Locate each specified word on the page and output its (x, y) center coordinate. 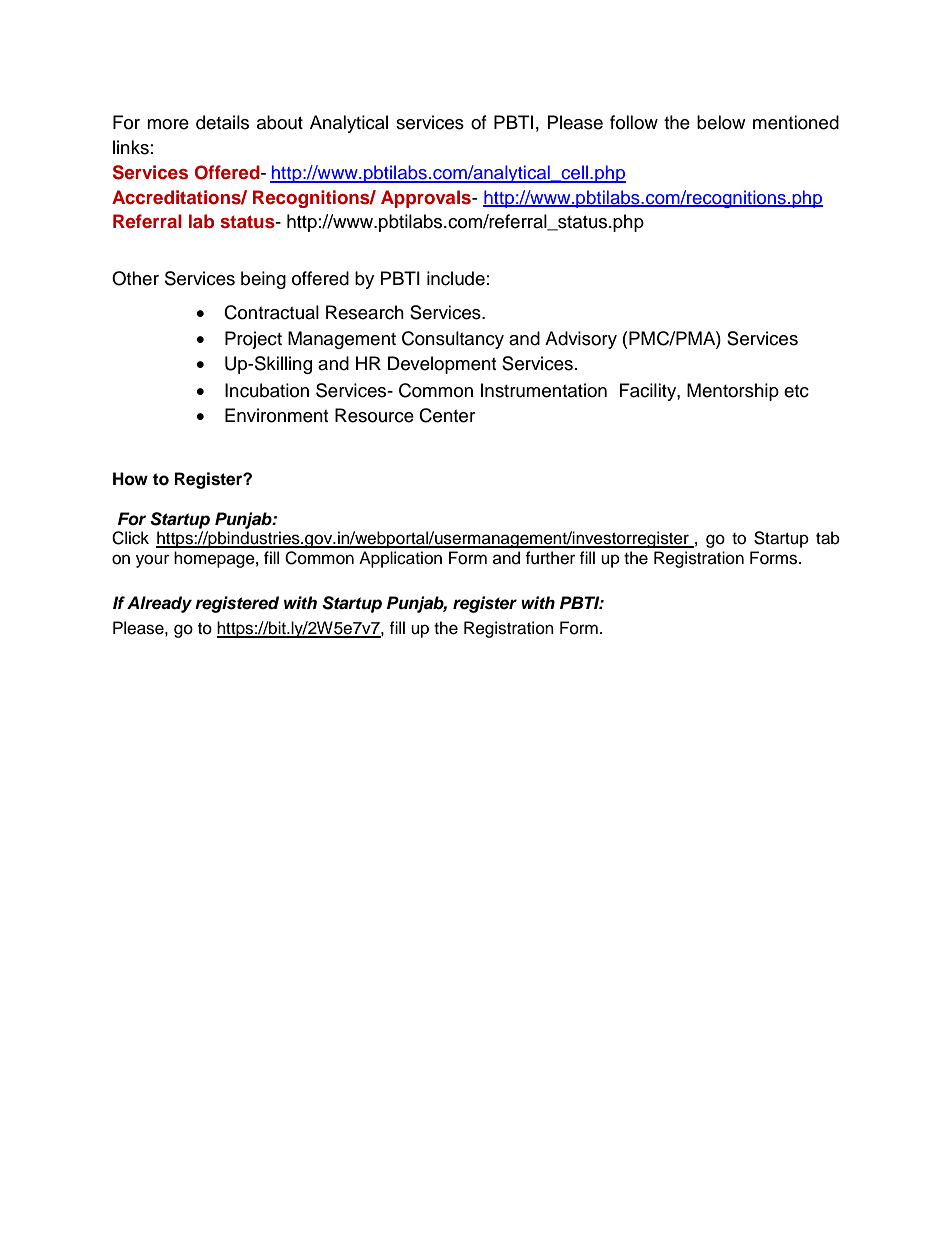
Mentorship (733, 392)
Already (159, 604)
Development (442, 365)
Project (253, 340)
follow (634, 122)
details (222, 122)
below (721, 122)
